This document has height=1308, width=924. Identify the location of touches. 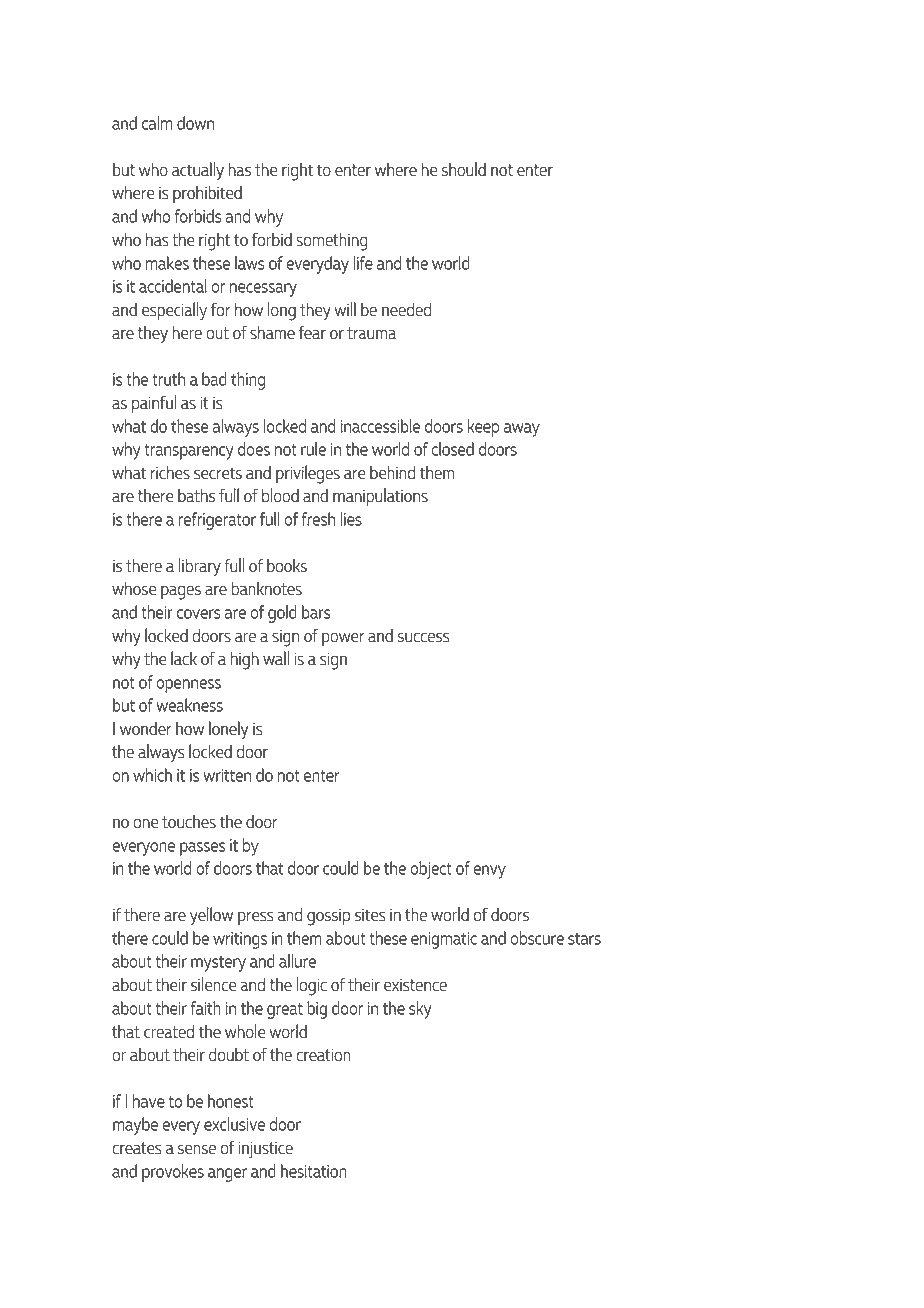
(189, 822).
